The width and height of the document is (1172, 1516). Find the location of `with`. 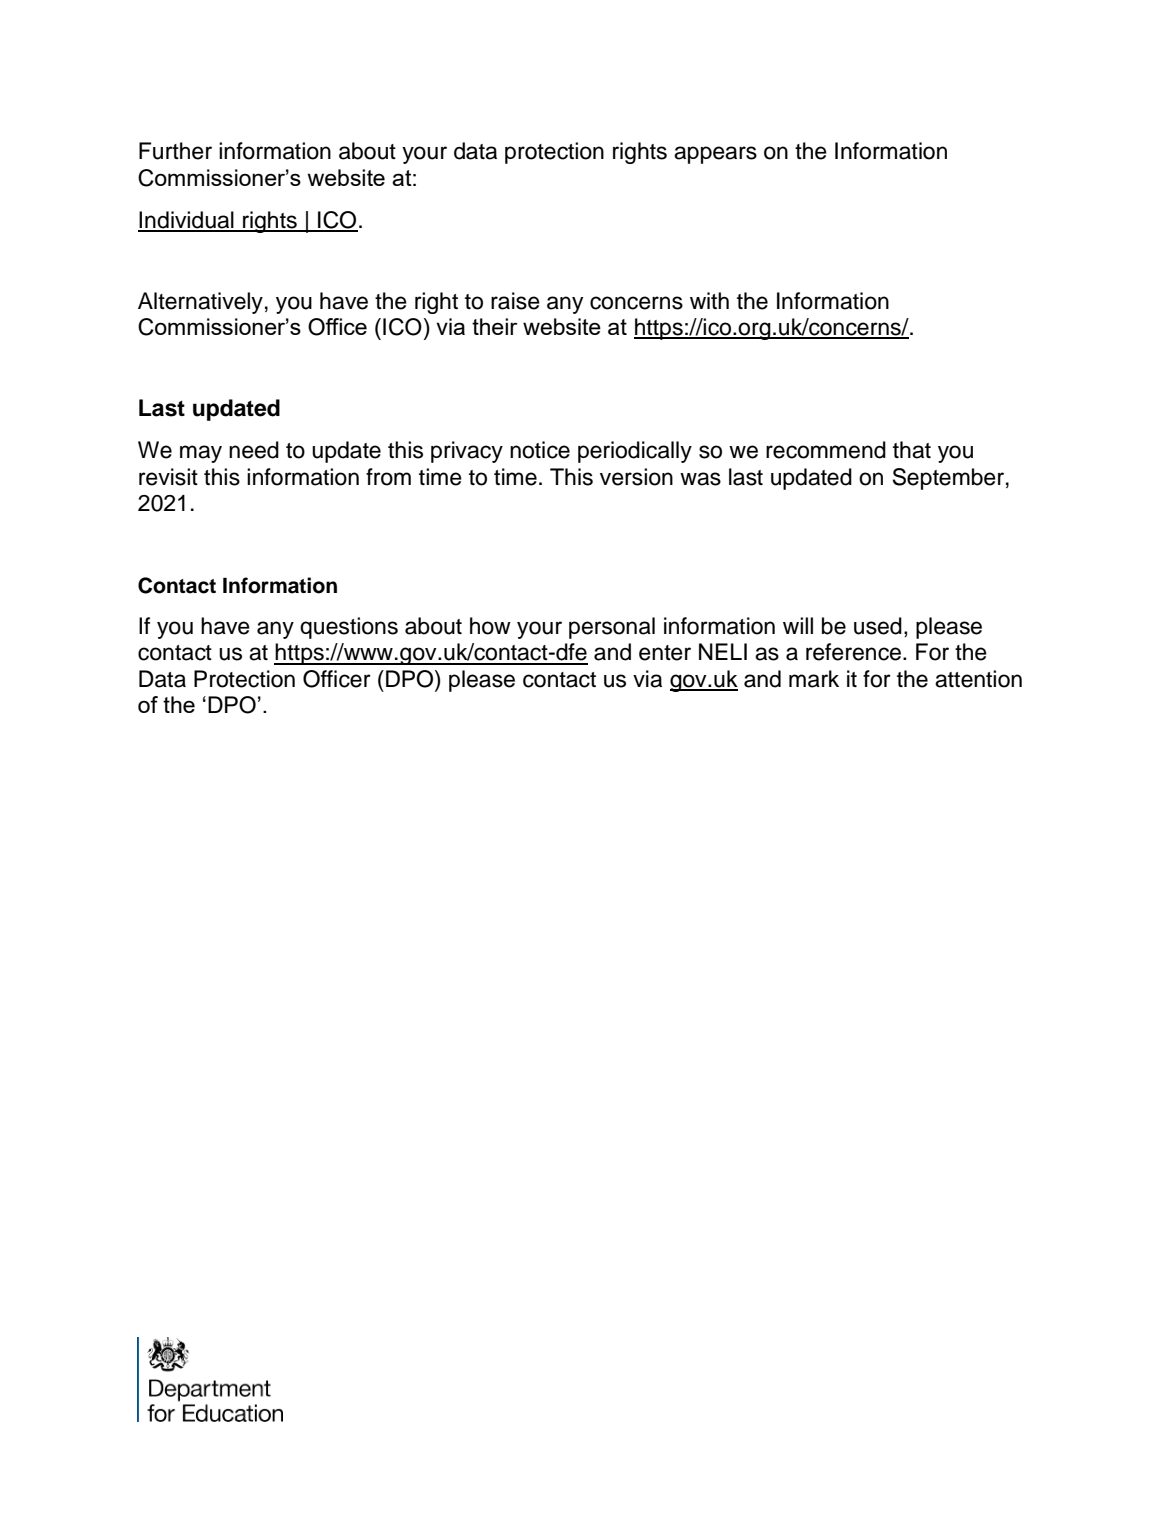

with is located at coordinates (709, 300).
